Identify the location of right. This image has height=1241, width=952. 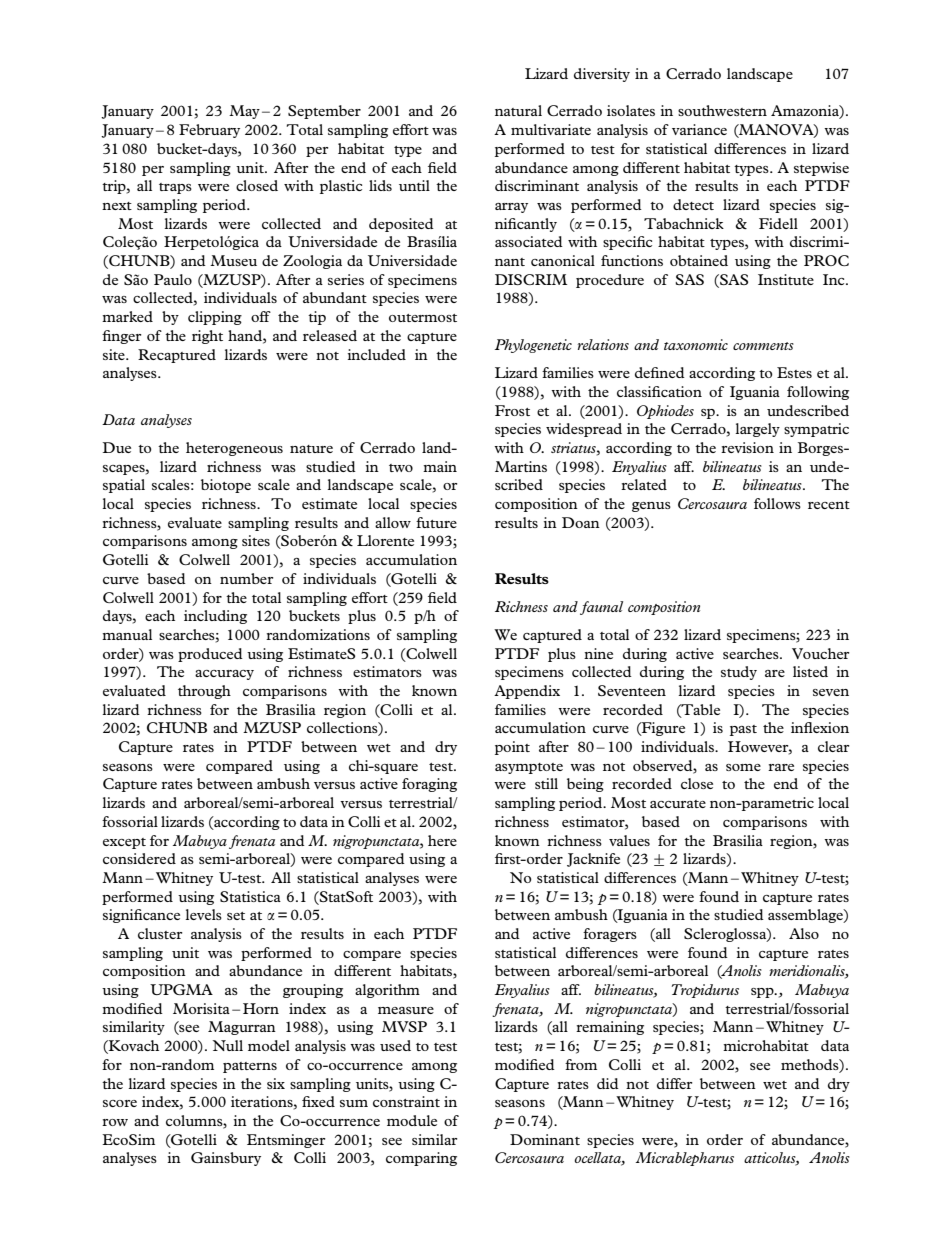
(207, 337).
